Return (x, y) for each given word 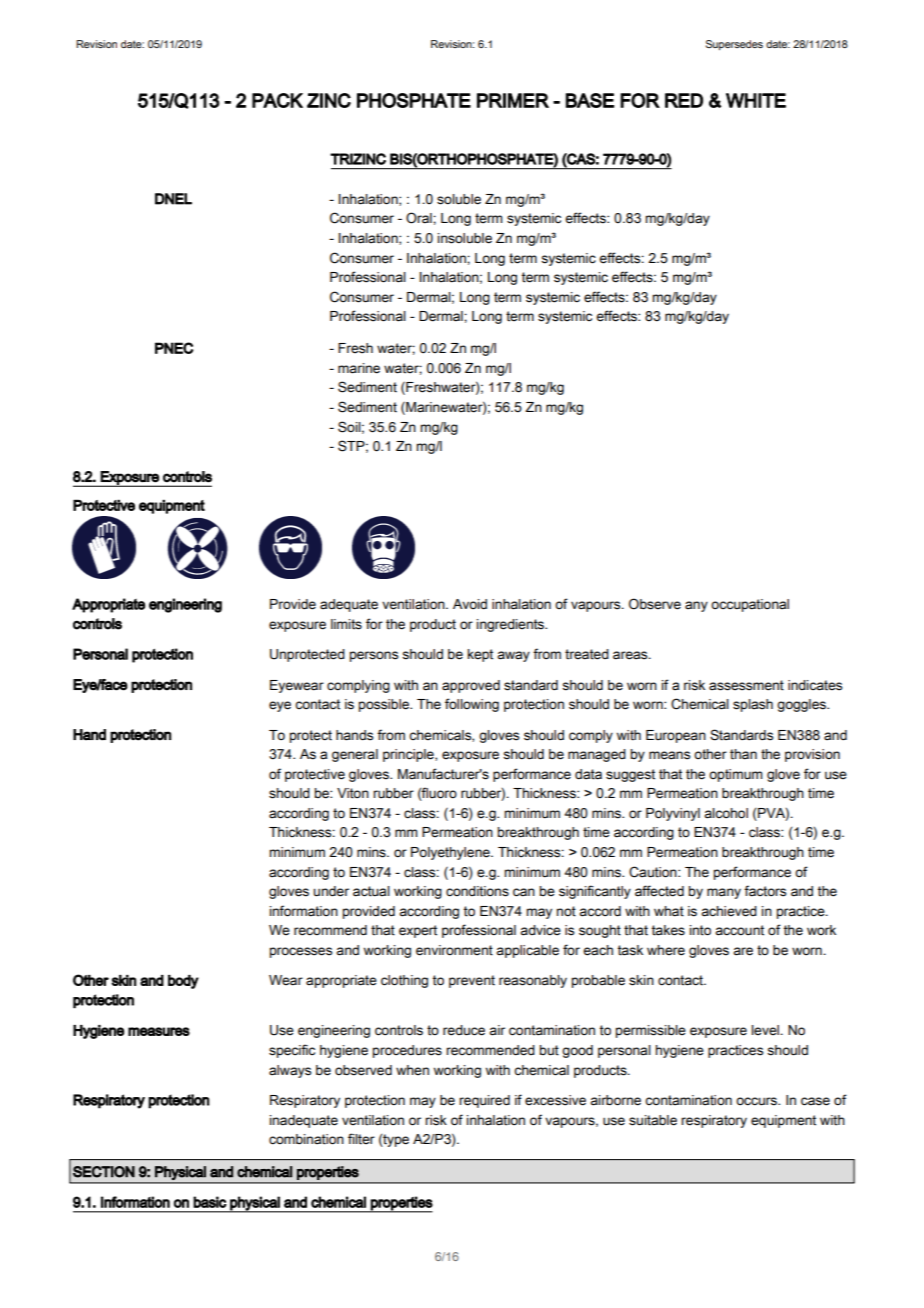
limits (346, 624)
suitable (653, 1120)
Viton (353, 793)
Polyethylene (451, 853)
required (484, 1101)
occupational (750, 605)
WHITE (756, 100)
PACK (277, 100)
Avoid (470, 604)
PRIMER (513, 100)
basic (210, 1202)
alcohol (726, 813)
